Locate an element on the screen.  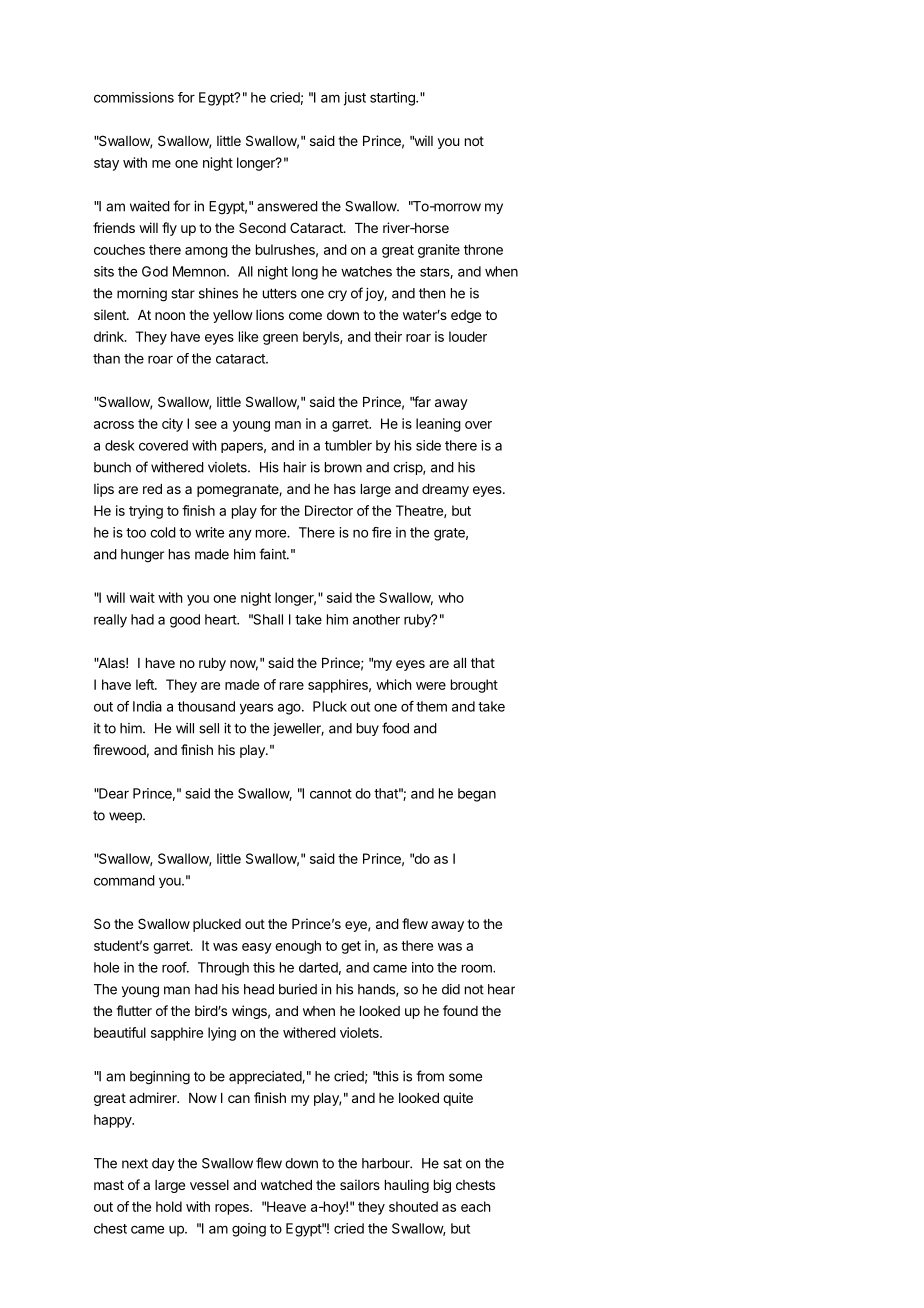
rare is located at coordinates (292, 686).
